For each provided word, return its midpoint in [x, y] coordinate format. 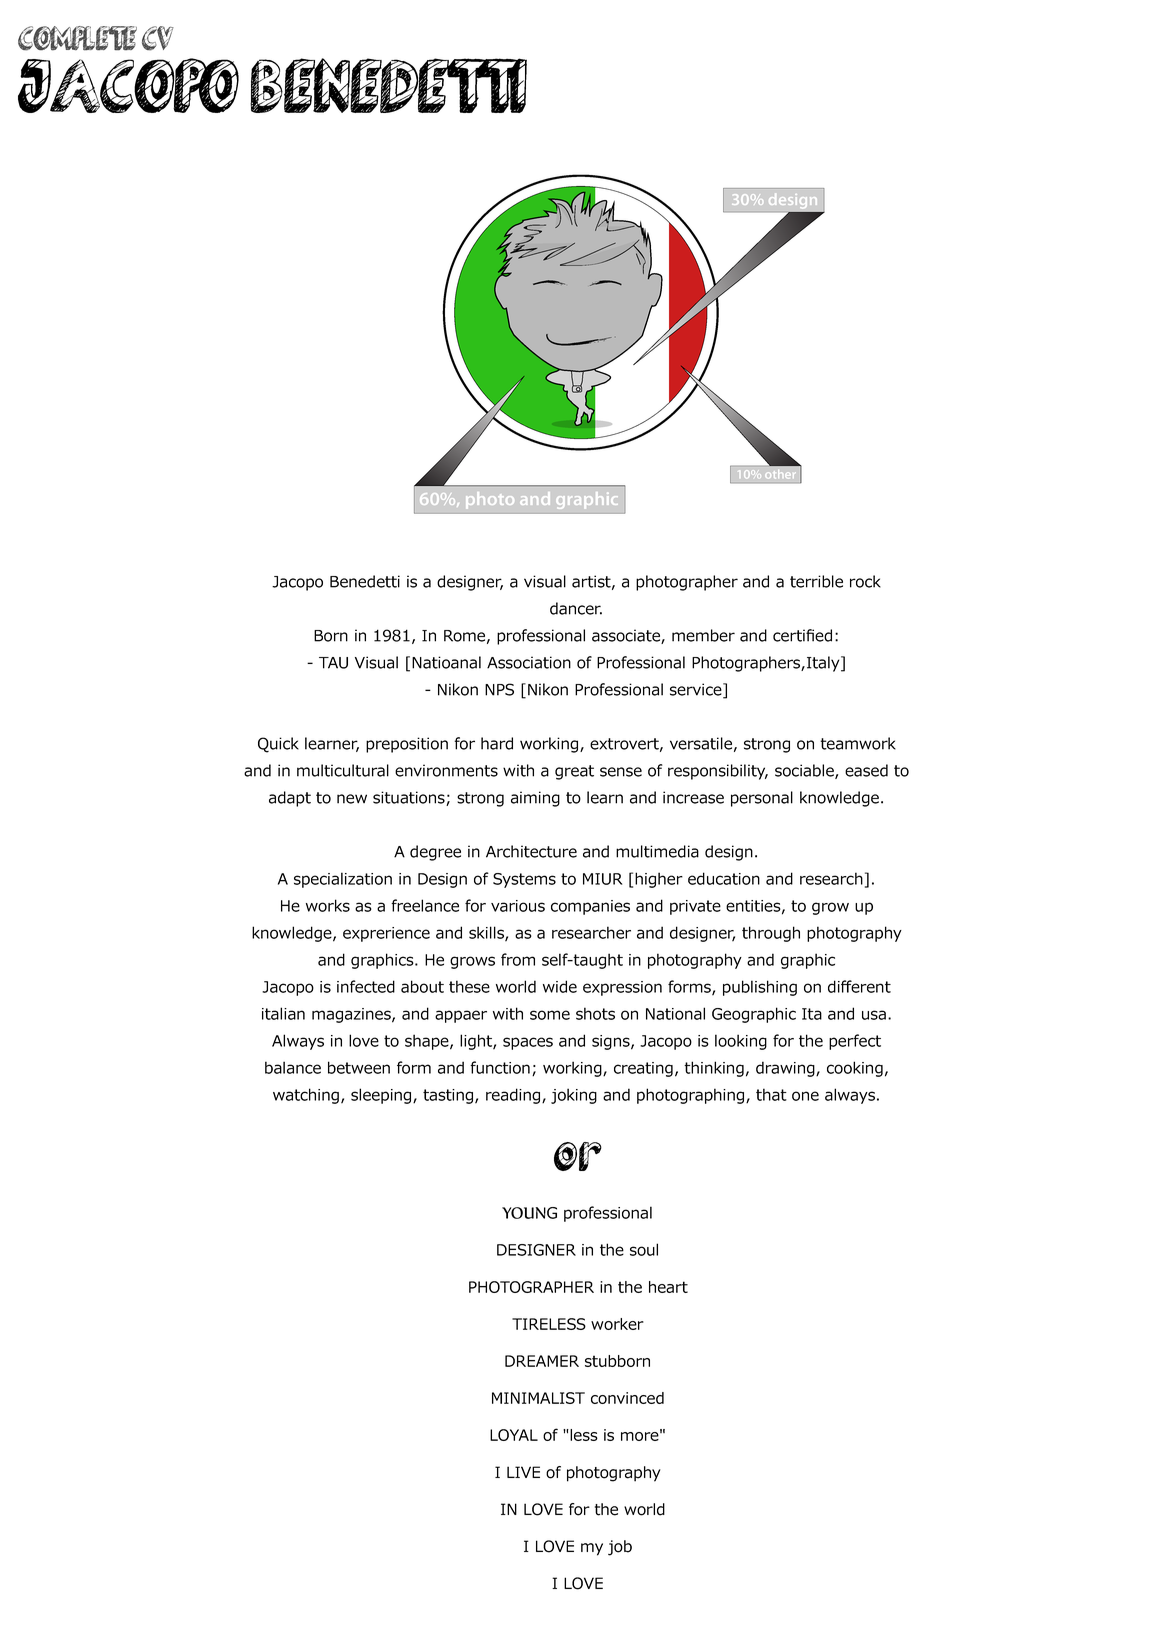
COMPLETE [77, 38]
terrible [816, 581]
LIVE [523, 1472]
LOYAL [514, 1435]
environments [446, 770]
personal [762, 799]
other [780, 474]
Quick [278, 745]
